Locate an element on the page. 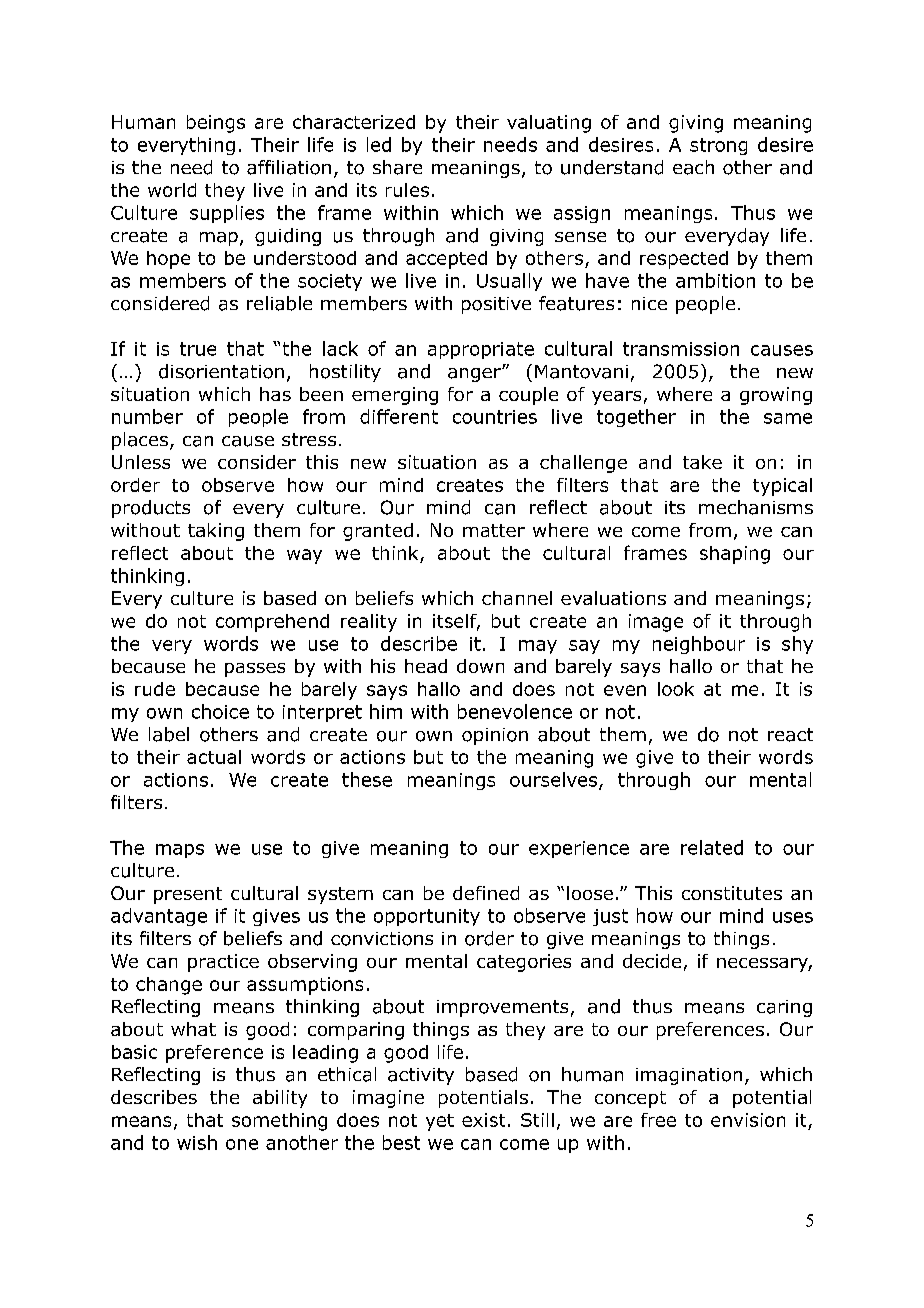  disorientation is located at coordinates (221, 371).
